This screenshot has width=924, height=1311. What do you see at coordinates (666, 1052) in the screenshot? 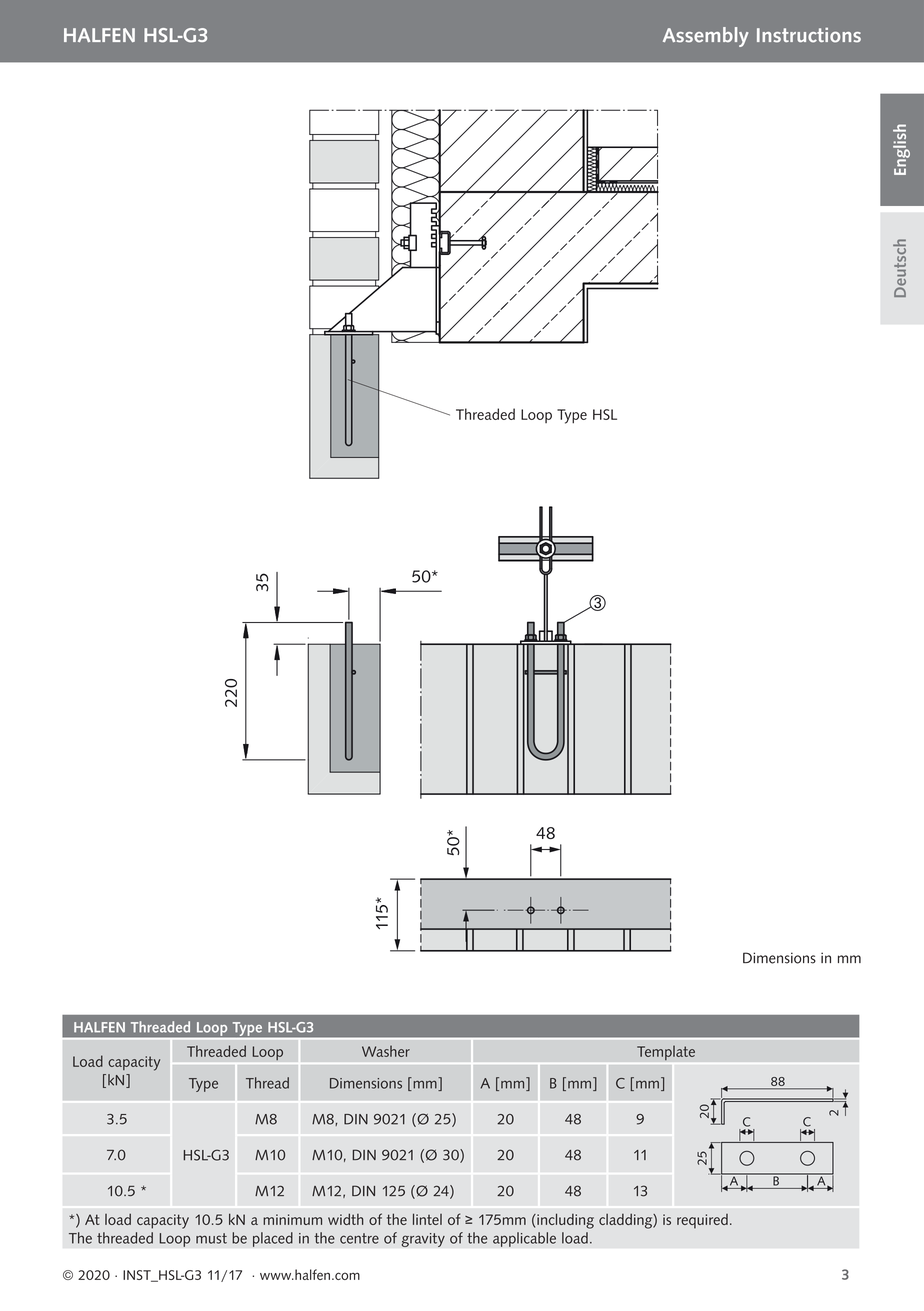
I see `Template` at bounding box center [666, 1052].
